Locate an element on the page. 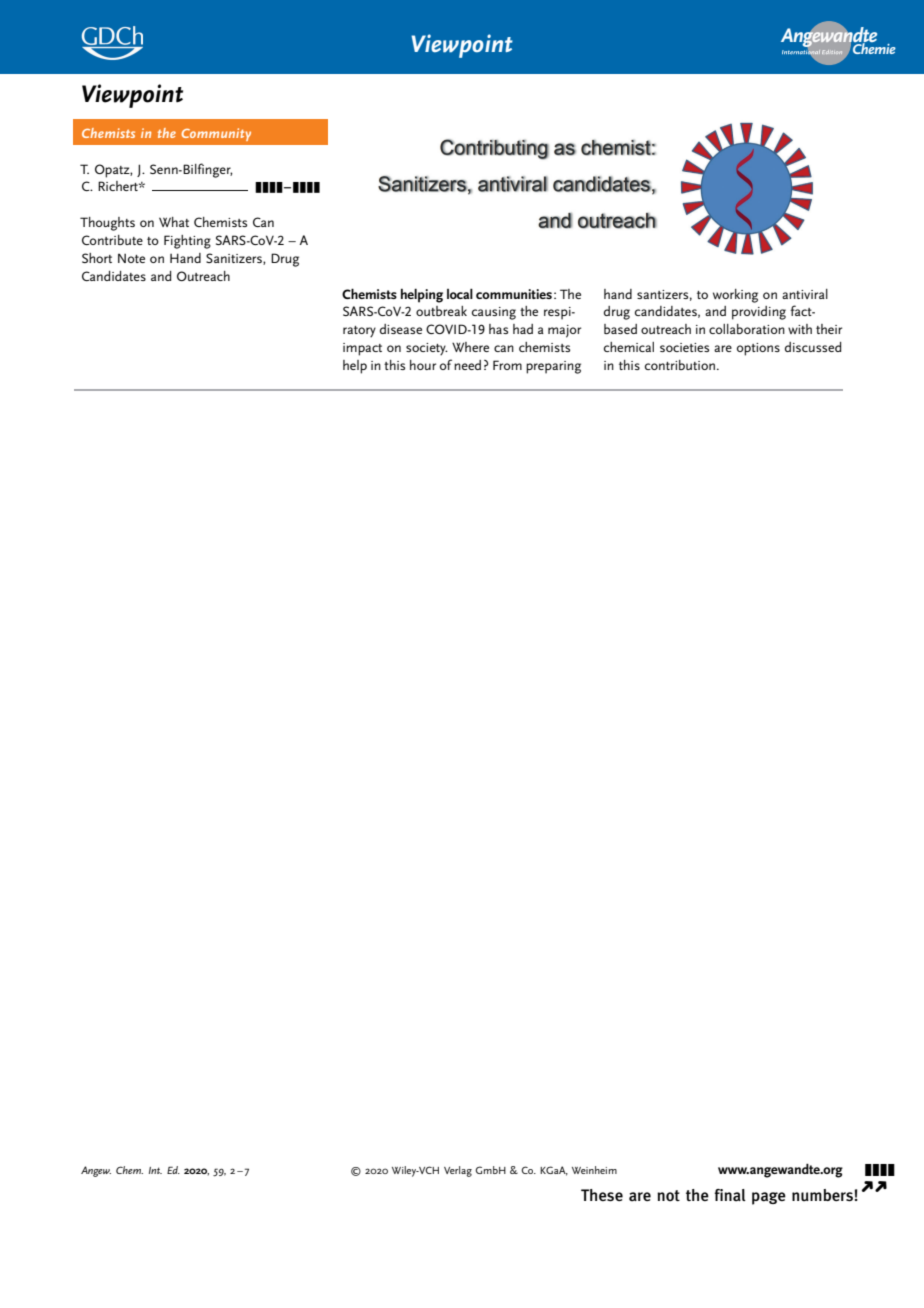  local is located at coordinates (460, 293).
